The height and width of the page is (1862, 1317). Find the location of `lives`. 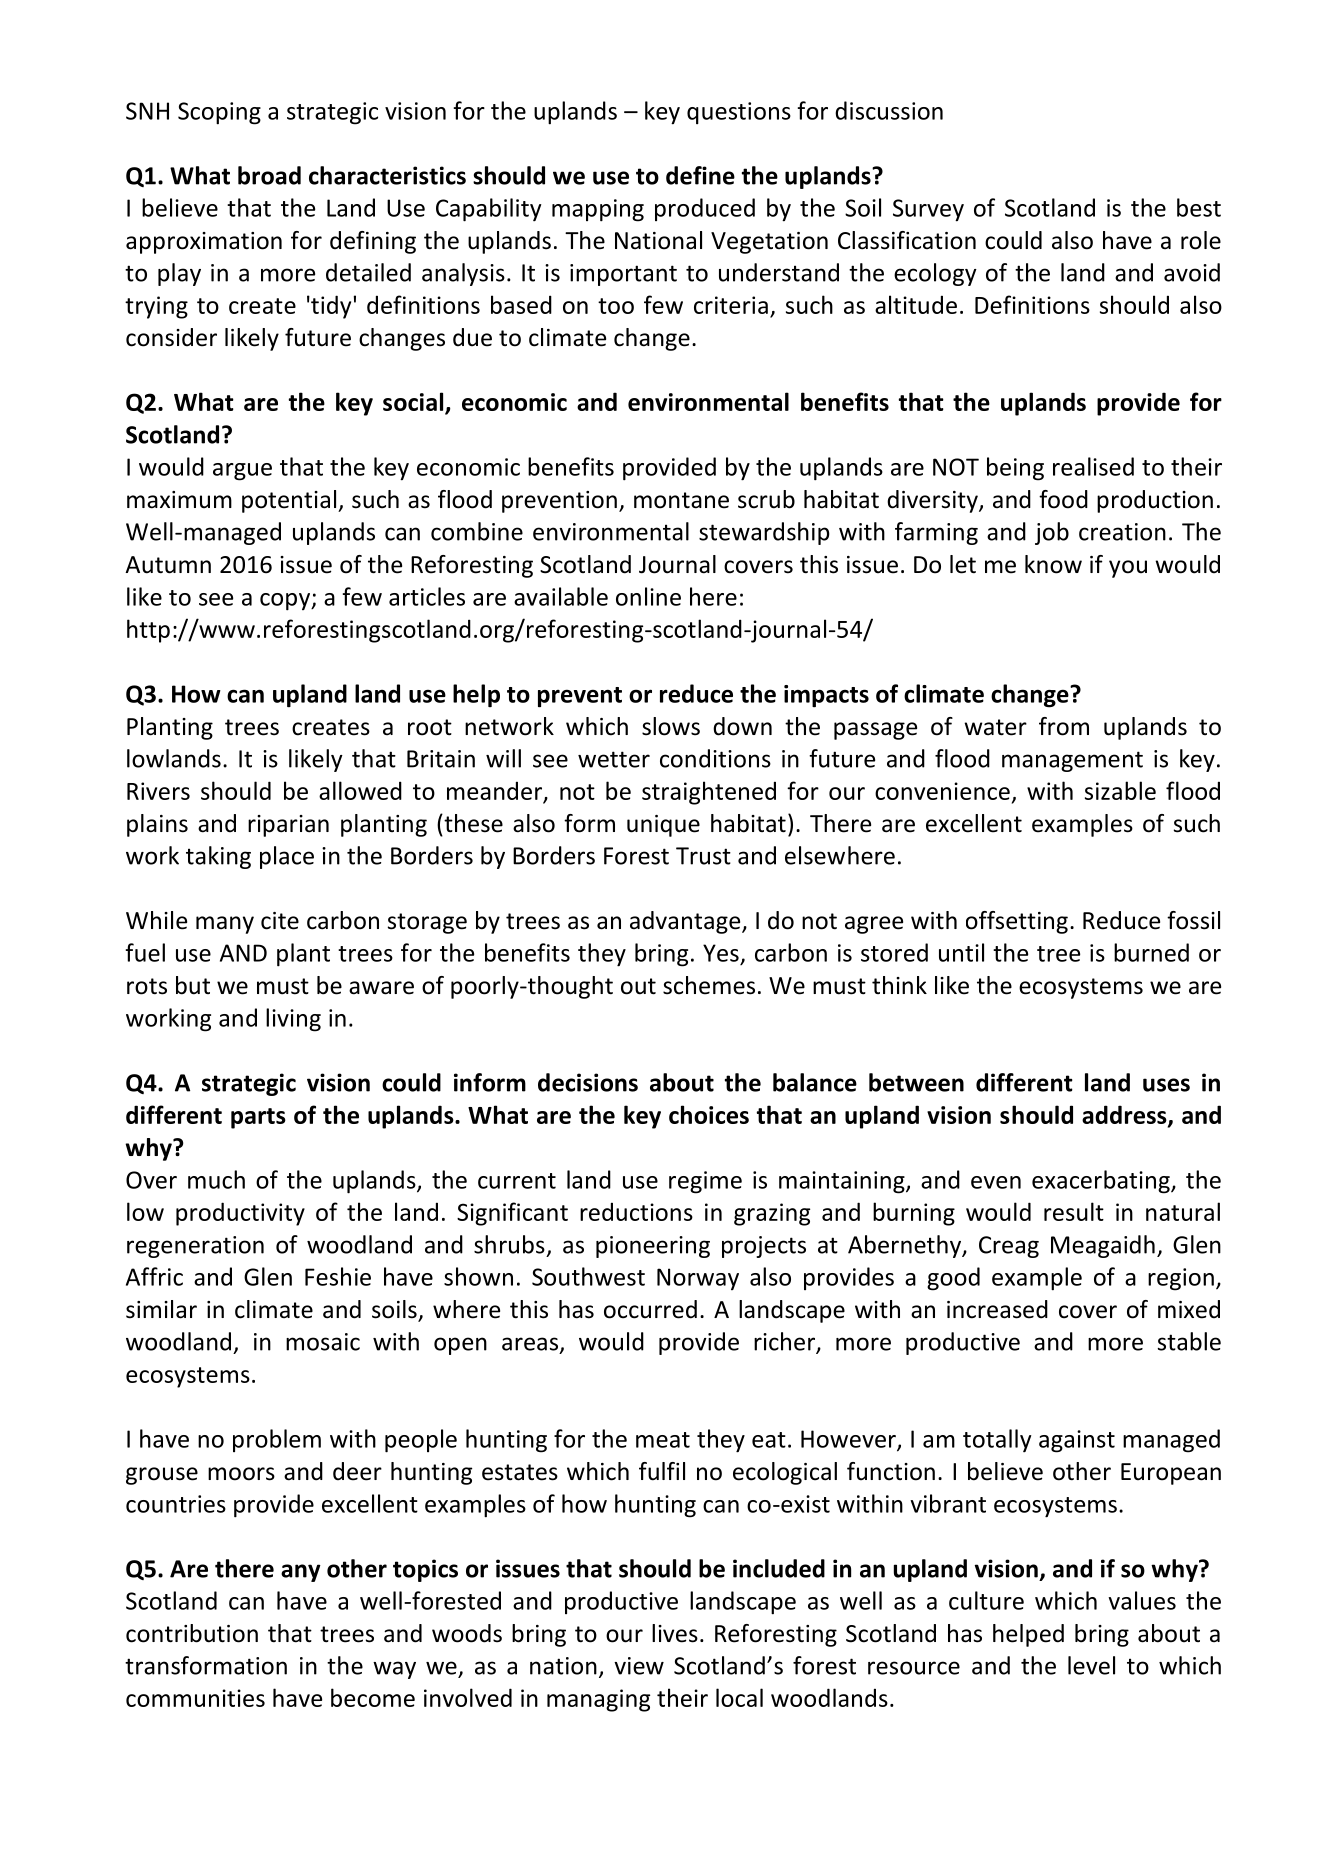

lives is located at coordinates (675, 1633).
